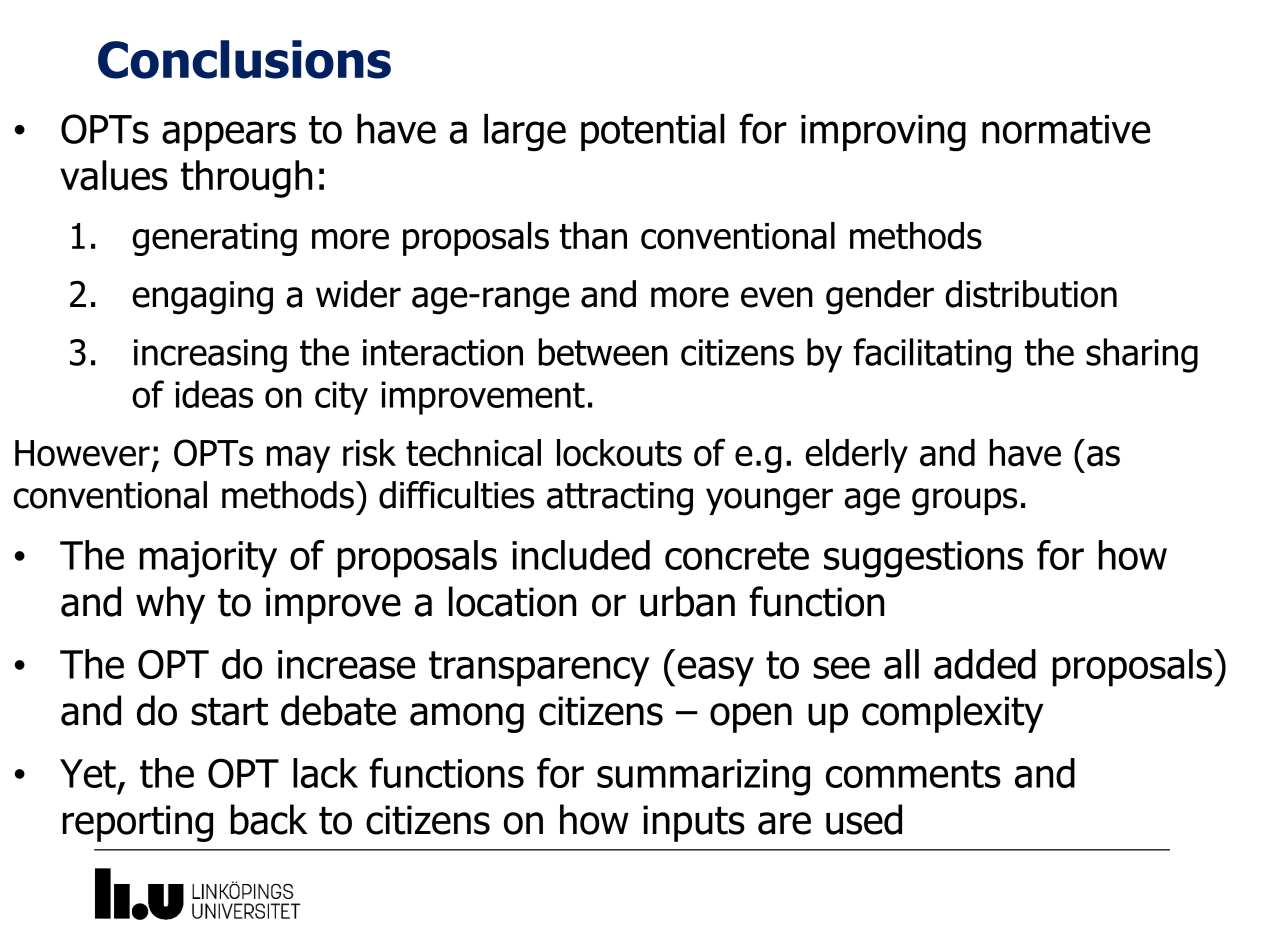  Describe the element at coordinates (1031, 294) in the screenshot. I see `distribution` at that location.
